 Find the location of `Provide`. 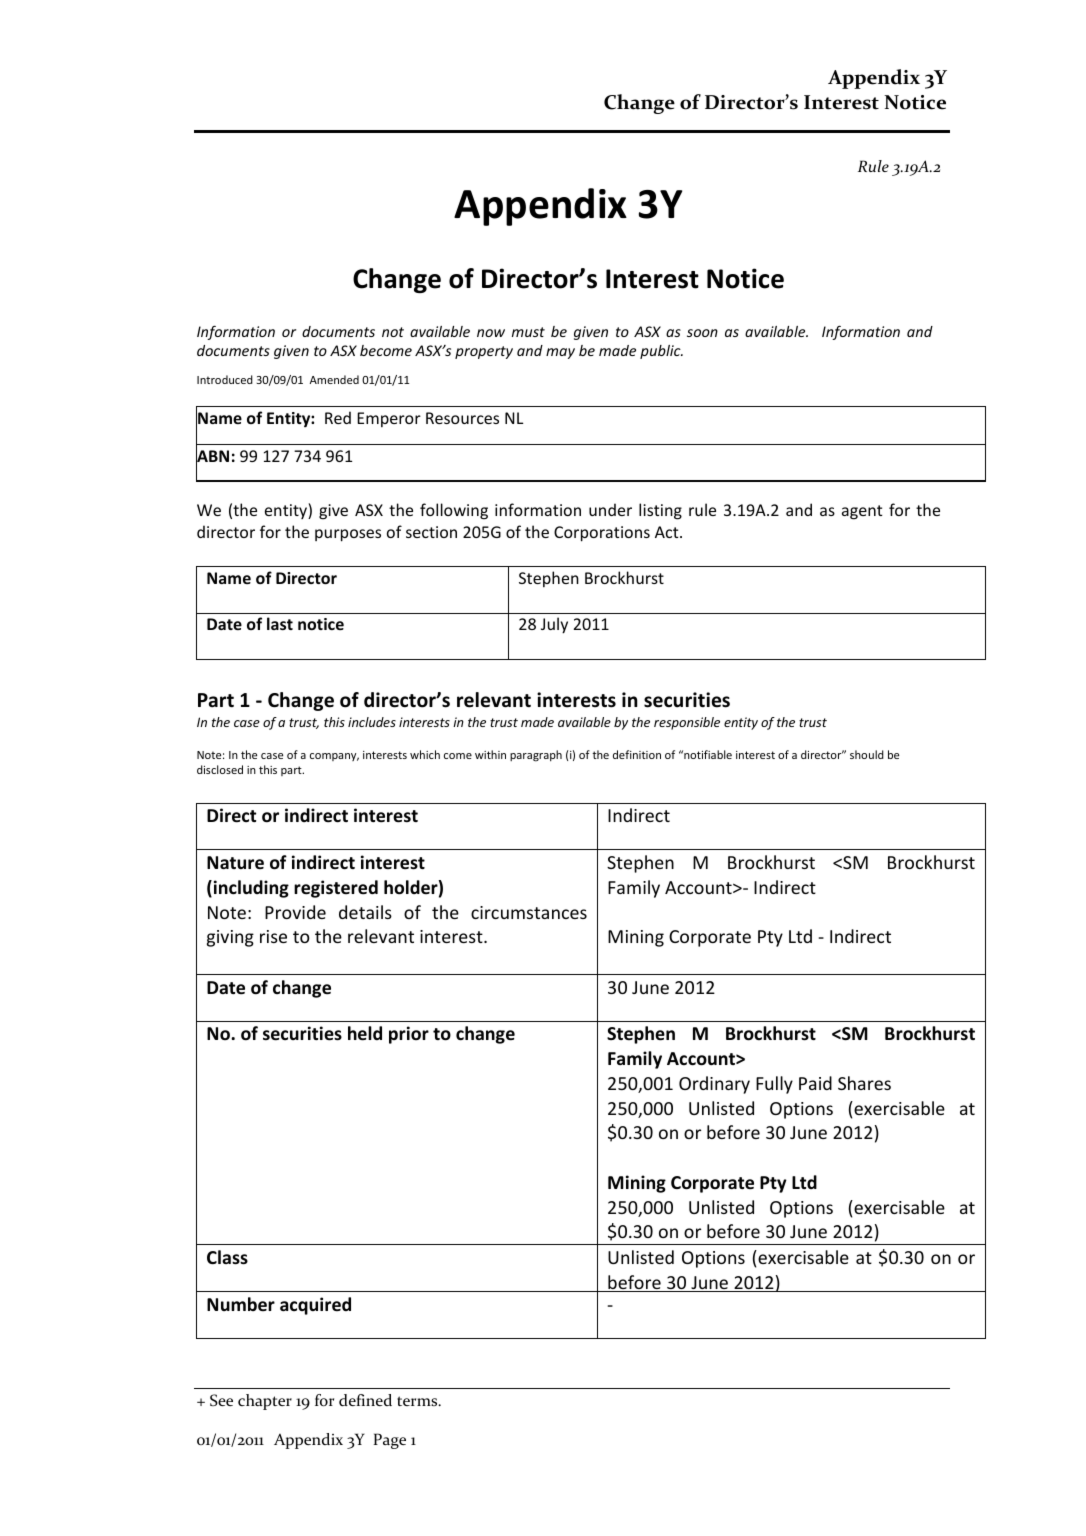

Provide is located at coordinates (295, 912).
